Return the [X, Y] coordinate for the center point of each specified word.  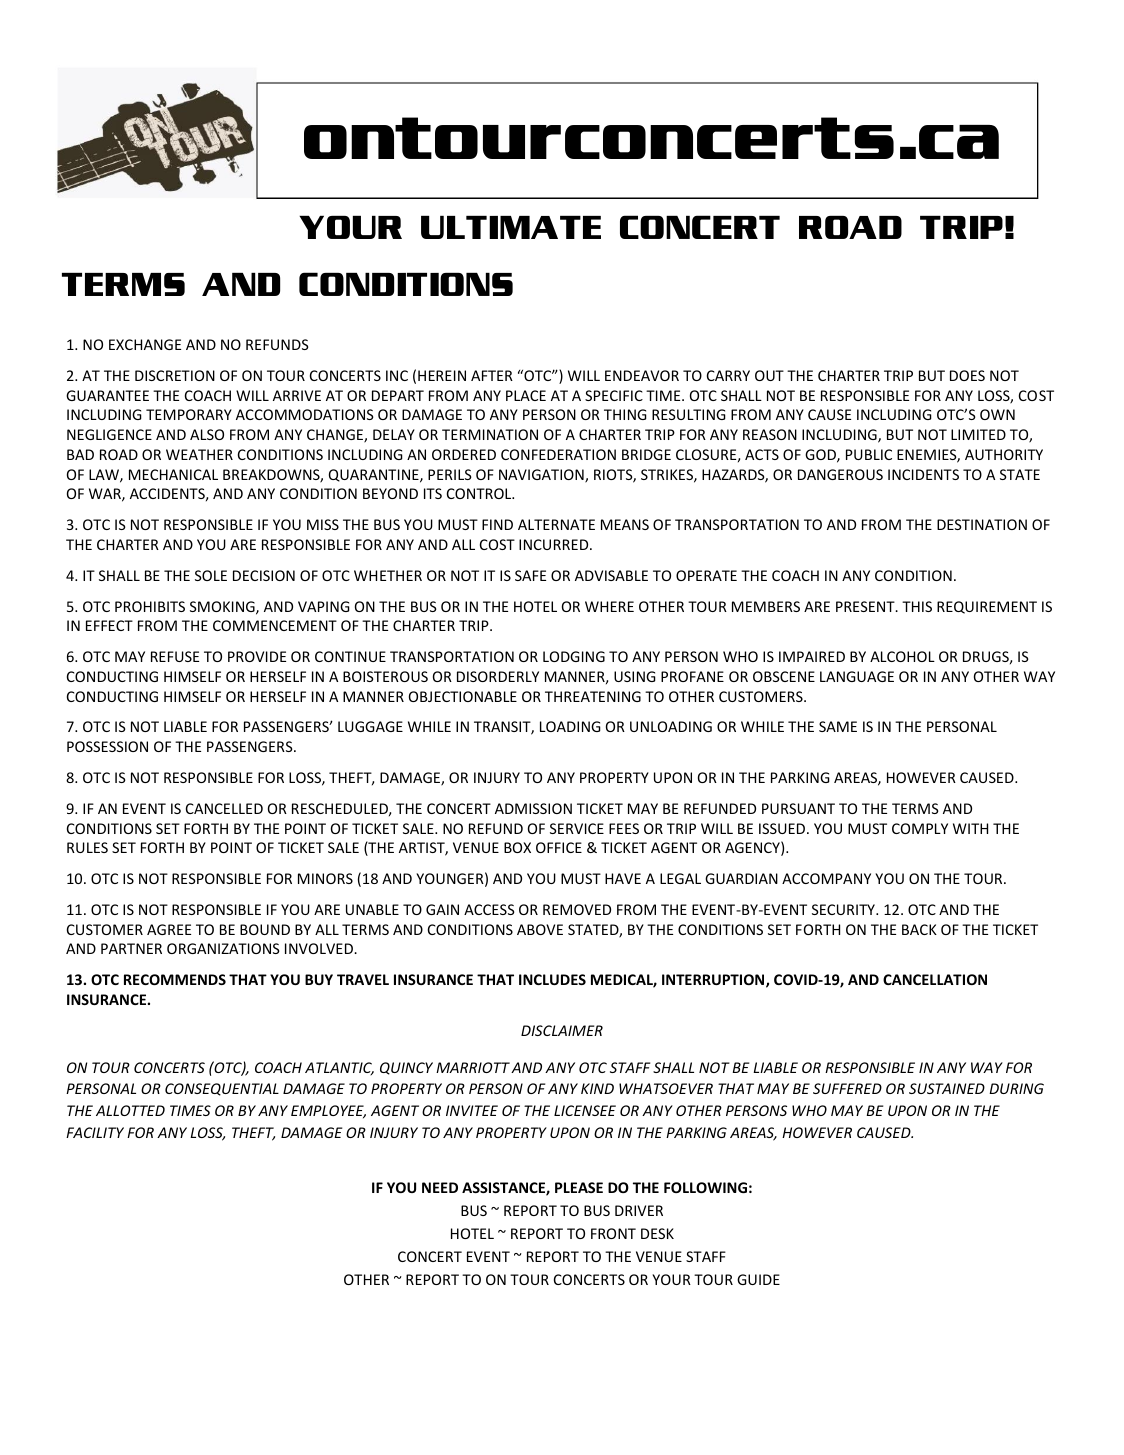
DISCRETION [175, 375]
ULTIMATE [511, 227]
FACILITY [95, 1132]
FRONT [613, 1233]
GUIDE [758, 1279]
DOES [967, 375]
